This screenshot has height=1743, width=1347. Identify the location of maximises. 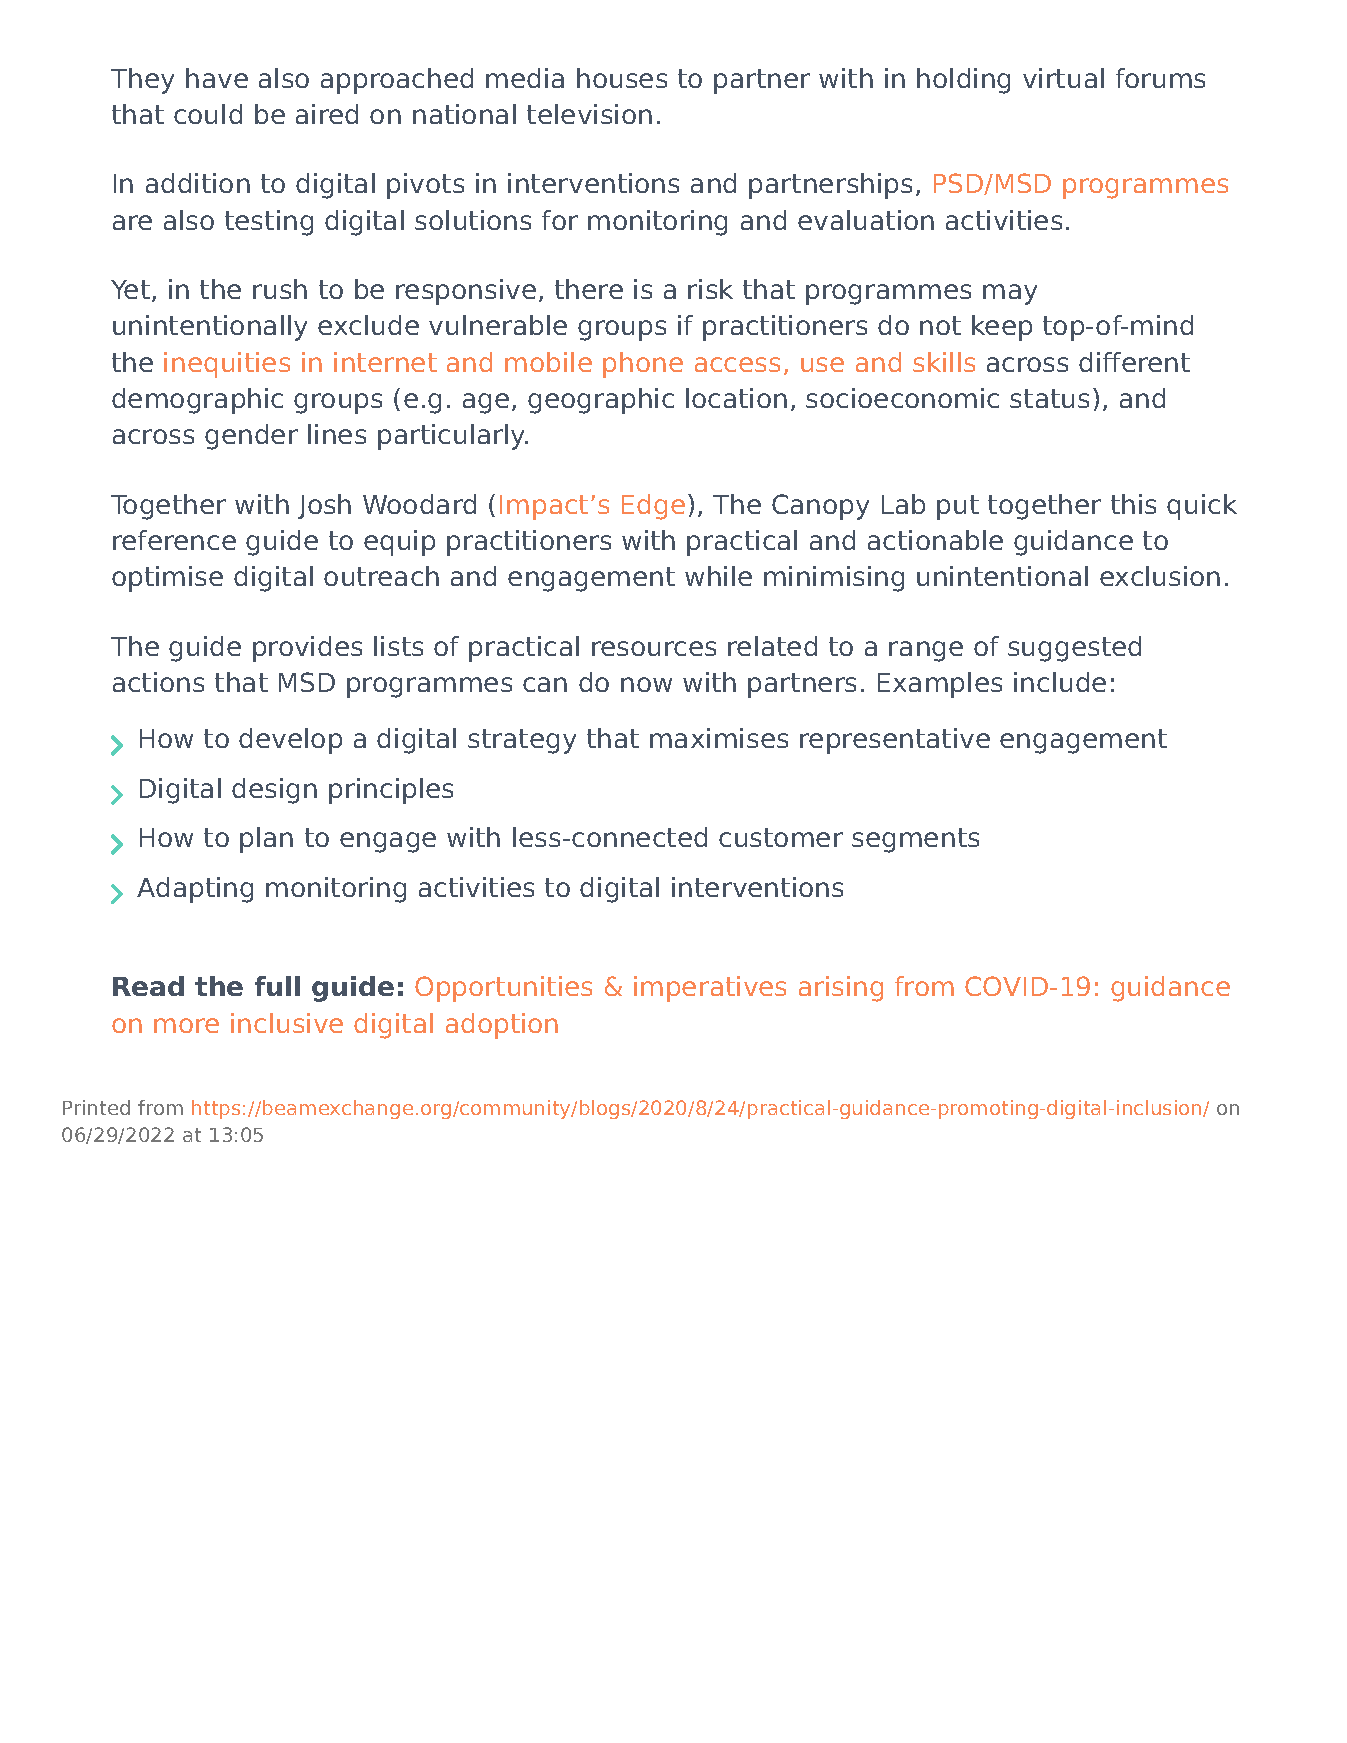
(719, 738).
